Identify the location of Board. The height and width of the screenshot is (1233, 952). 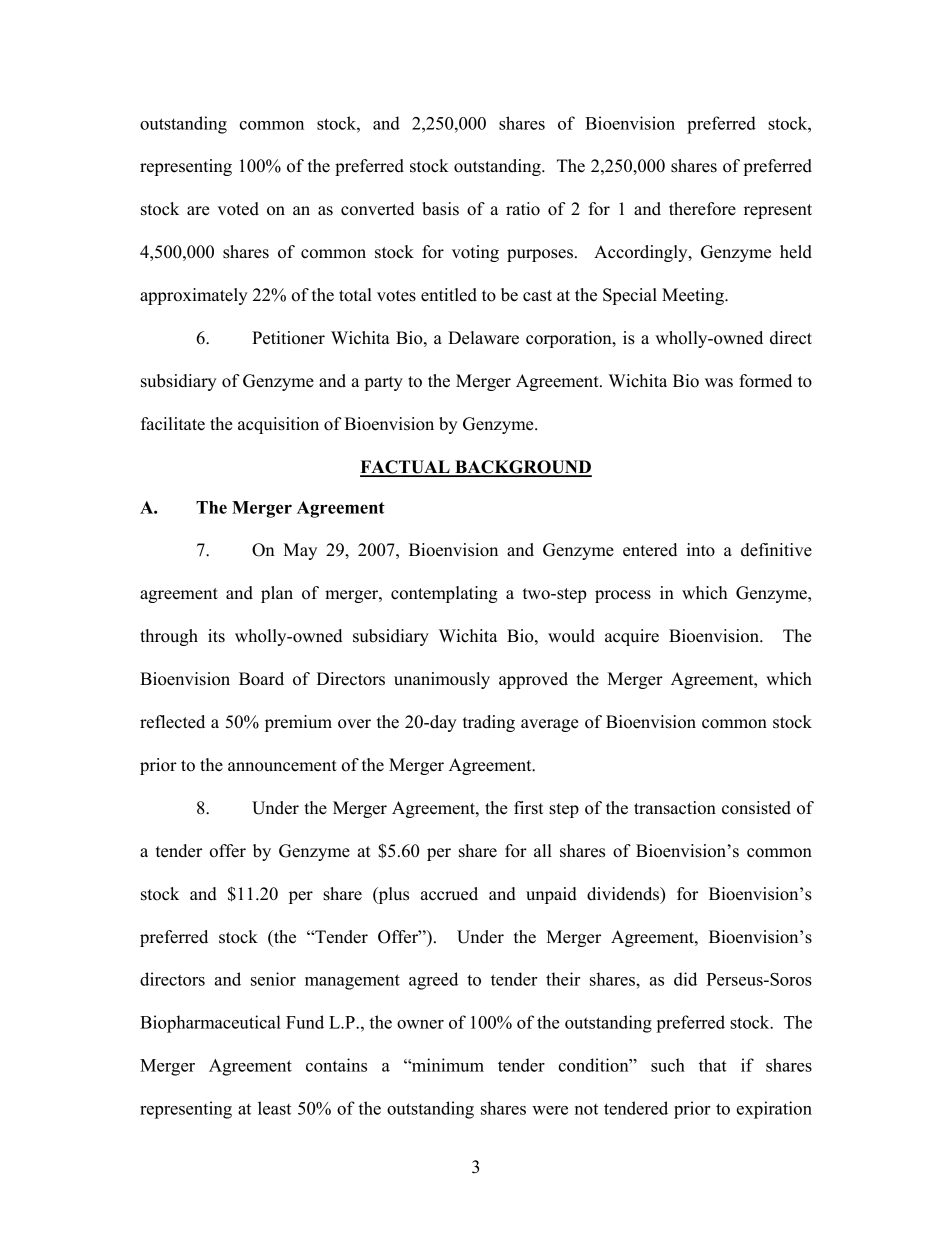
(261, 679).
